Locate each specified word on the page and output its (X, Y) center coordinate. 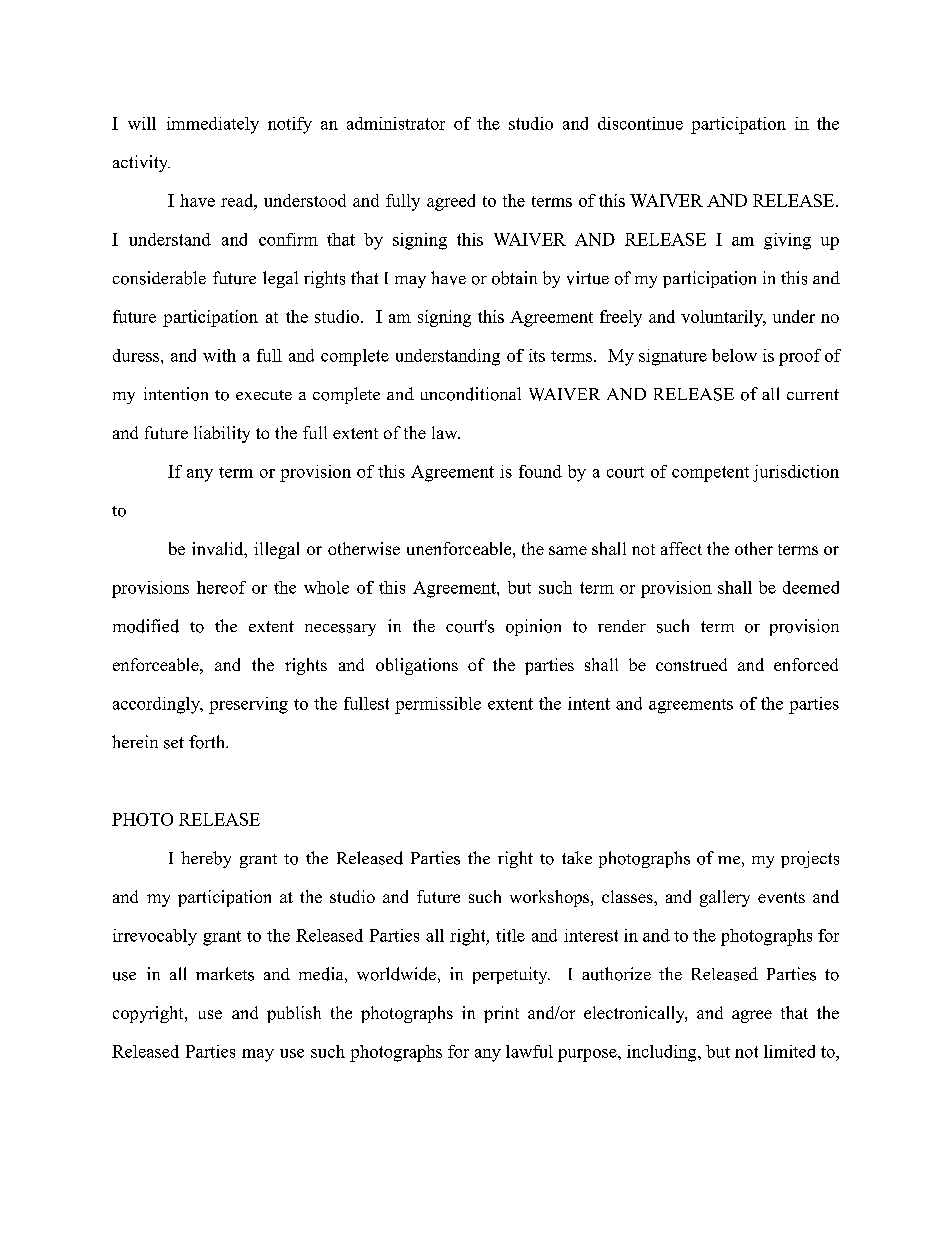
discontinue (640, 123)
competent (710, 474)
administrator (396, 123)
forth (208, 742)
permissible (438, 705)
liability (222, 434)
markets (225, 974)
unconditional (471, 394)
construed (691, 664)
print (501, 1014)
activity (141, 163)
